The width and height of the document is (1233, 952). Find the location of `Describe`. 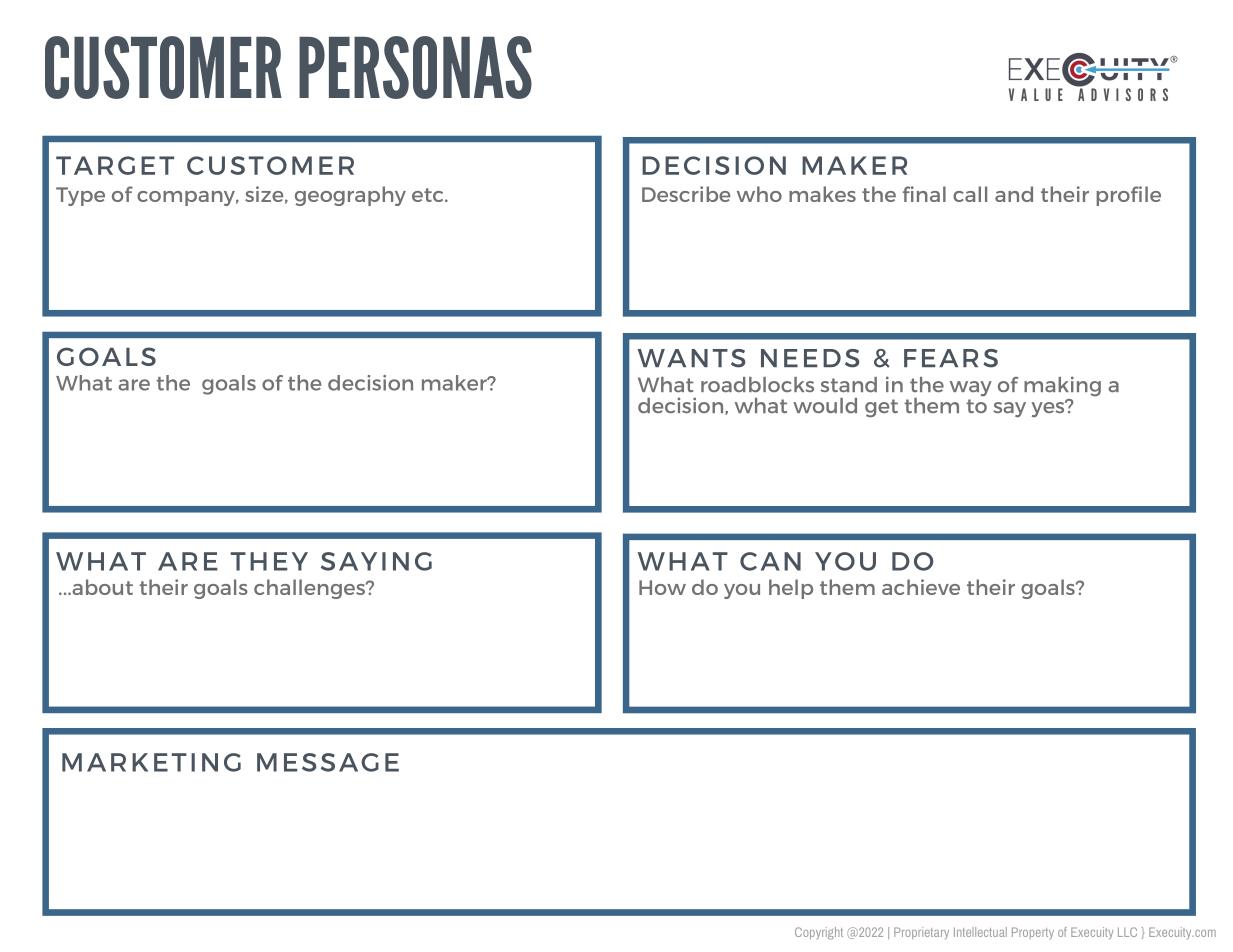

Describe is located at coordinates (686, 194).
